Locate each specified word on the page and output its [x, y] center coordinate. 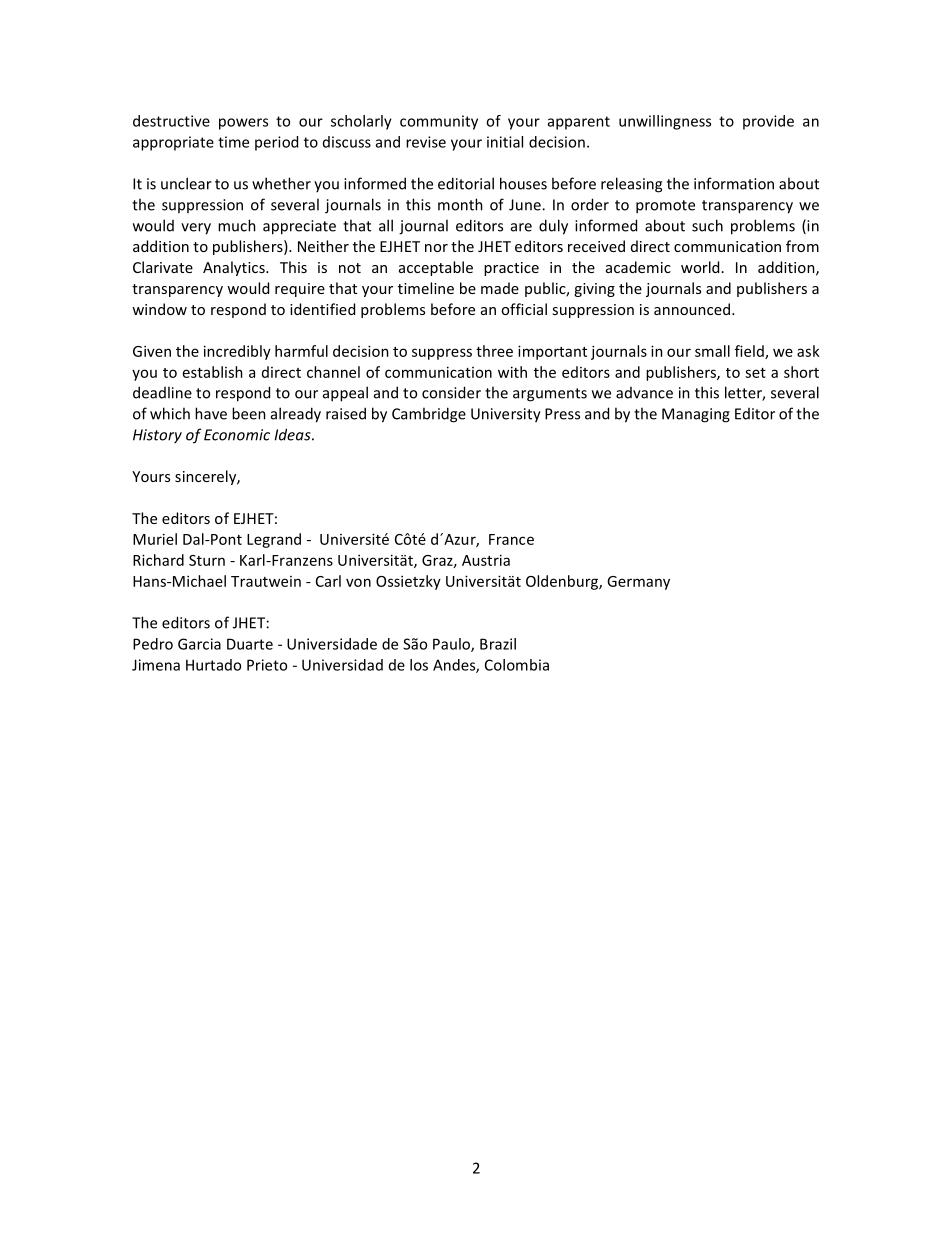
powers [243, 124]
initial [505, 142]
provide [768, 122]
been [249, 413]
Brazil [498, 644]
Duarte [250, 644]
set [755, 373]
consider [451, 392]
